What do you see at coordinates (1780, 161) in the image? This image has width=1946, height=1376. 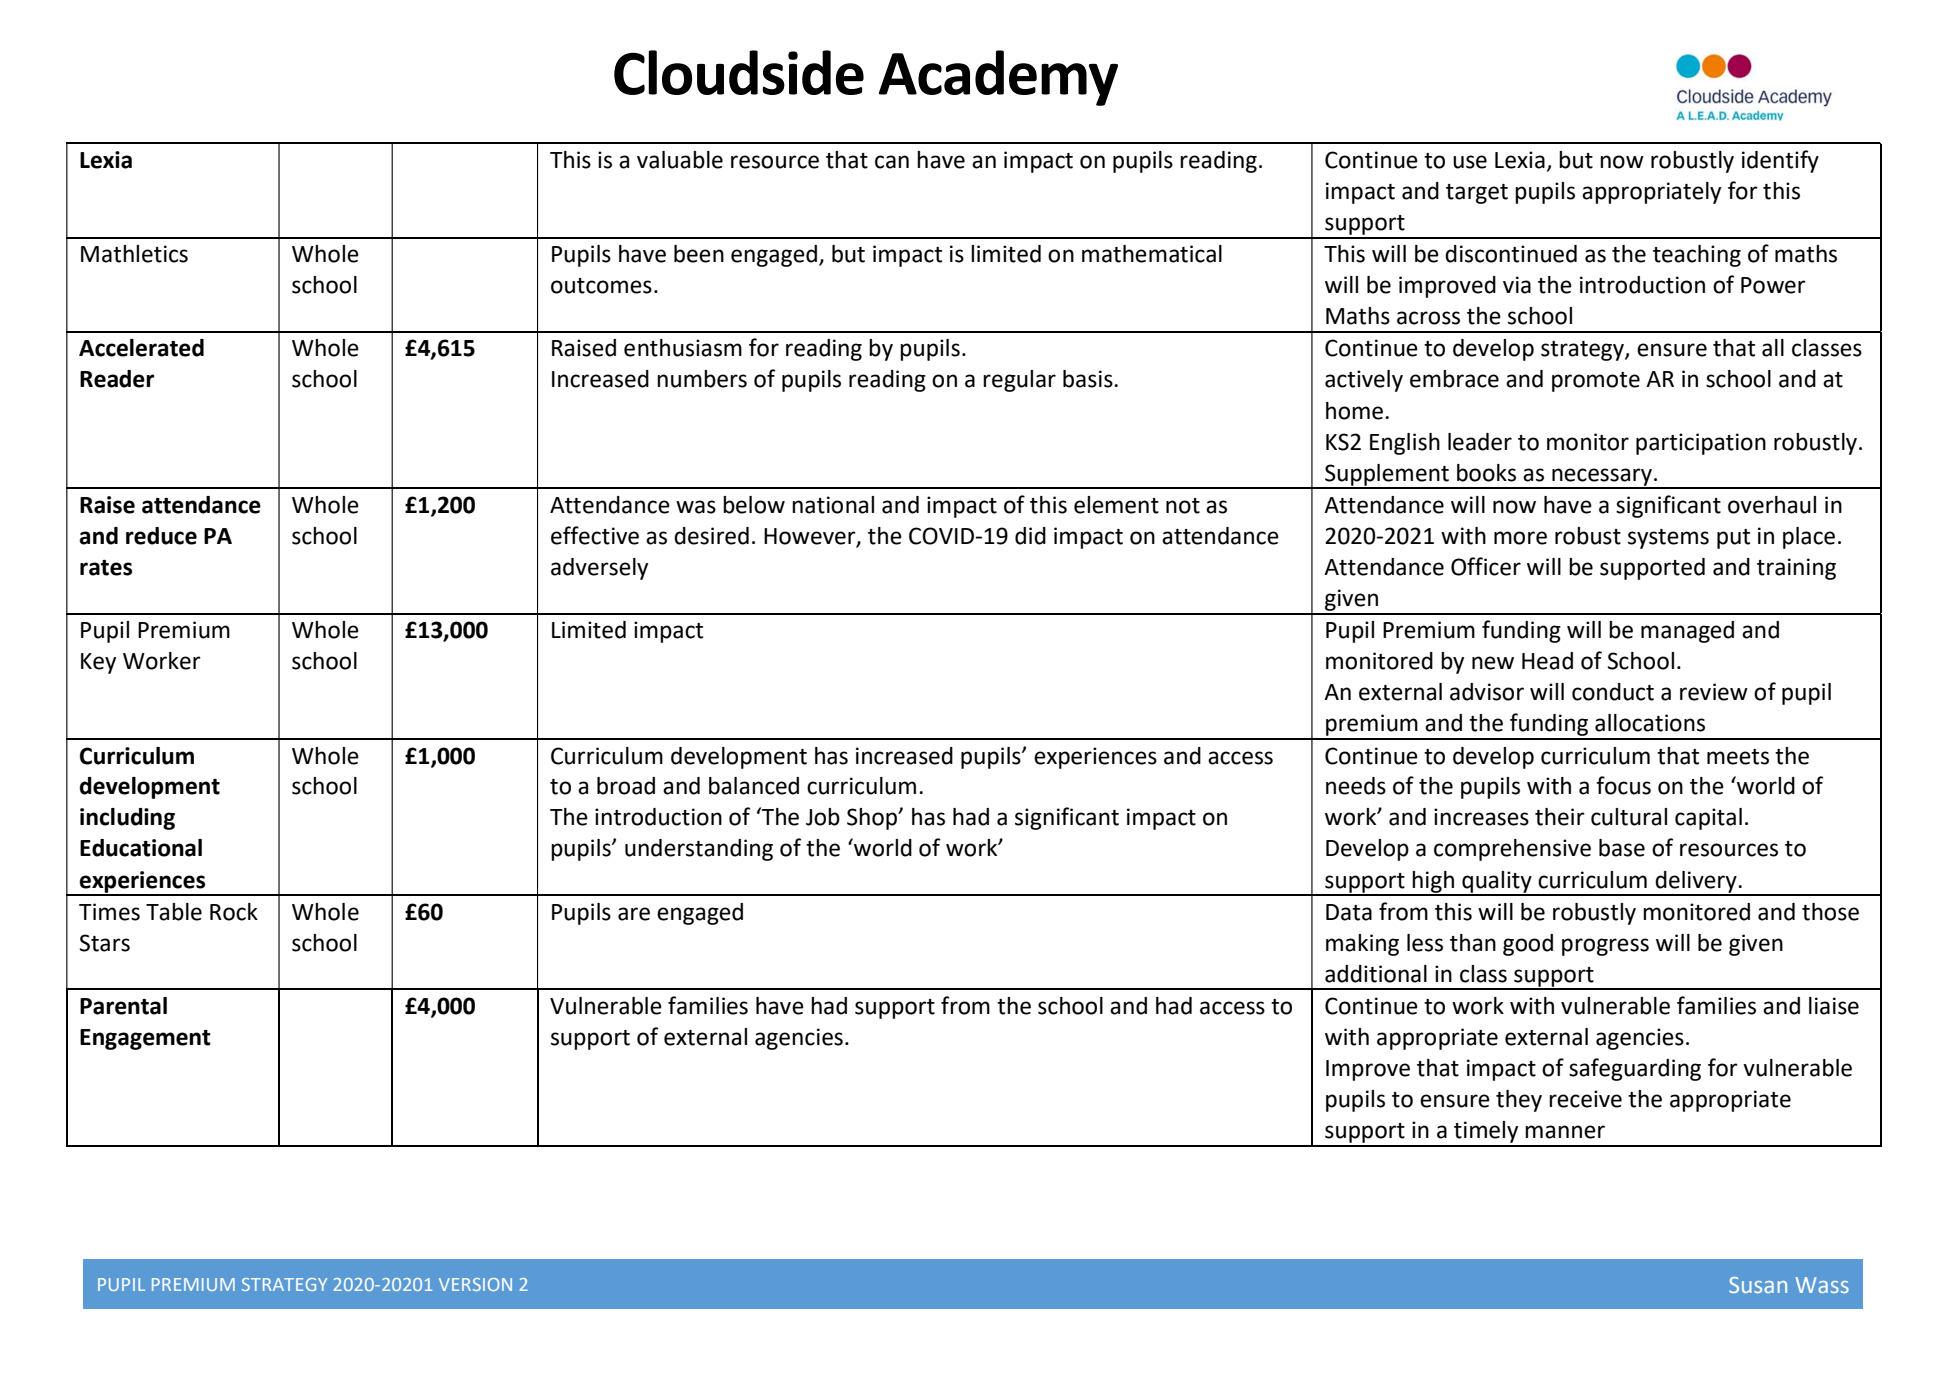 I see `identify` at bounding box center [1780, 161].
